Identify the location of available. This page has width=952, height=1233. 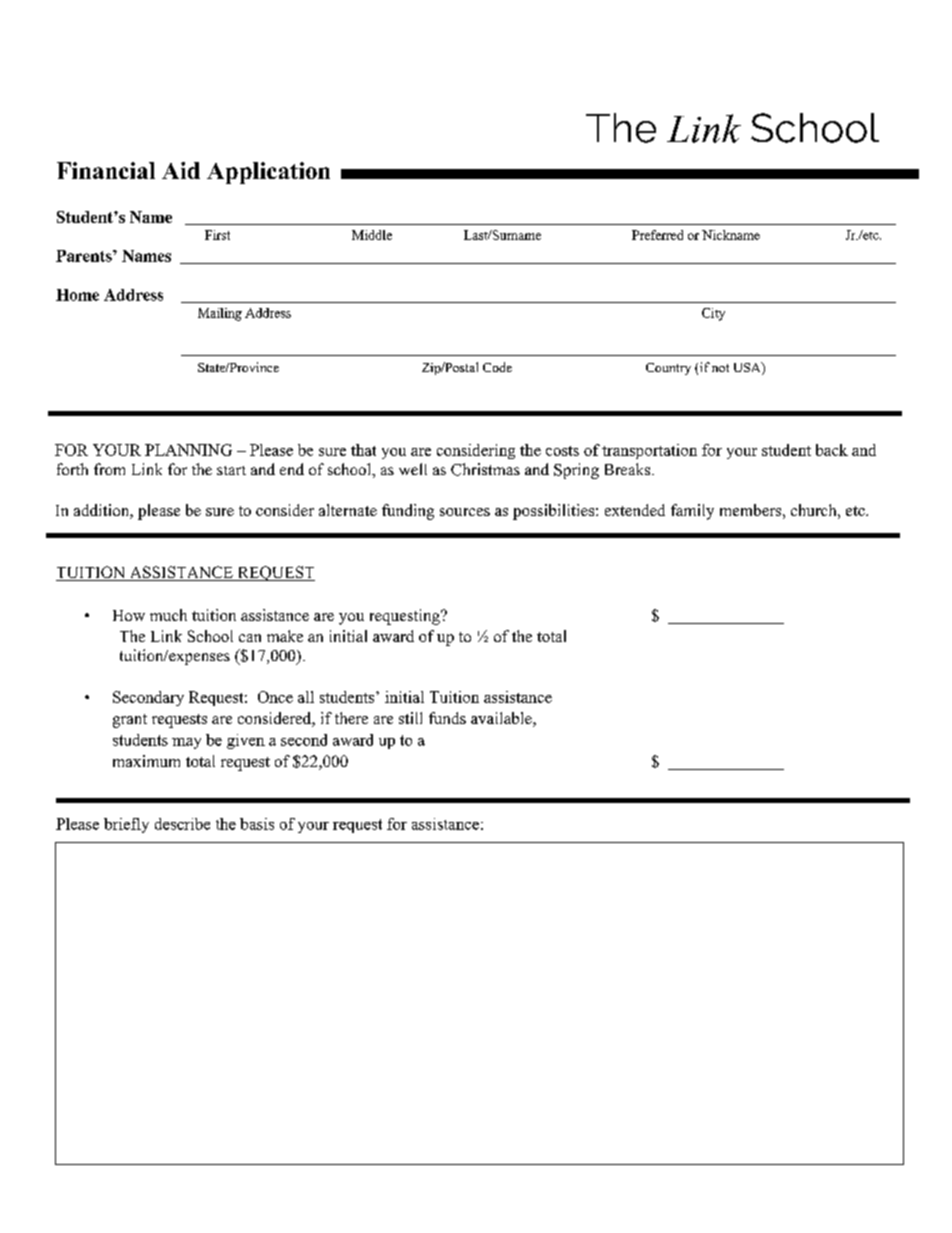
(502, 719).
